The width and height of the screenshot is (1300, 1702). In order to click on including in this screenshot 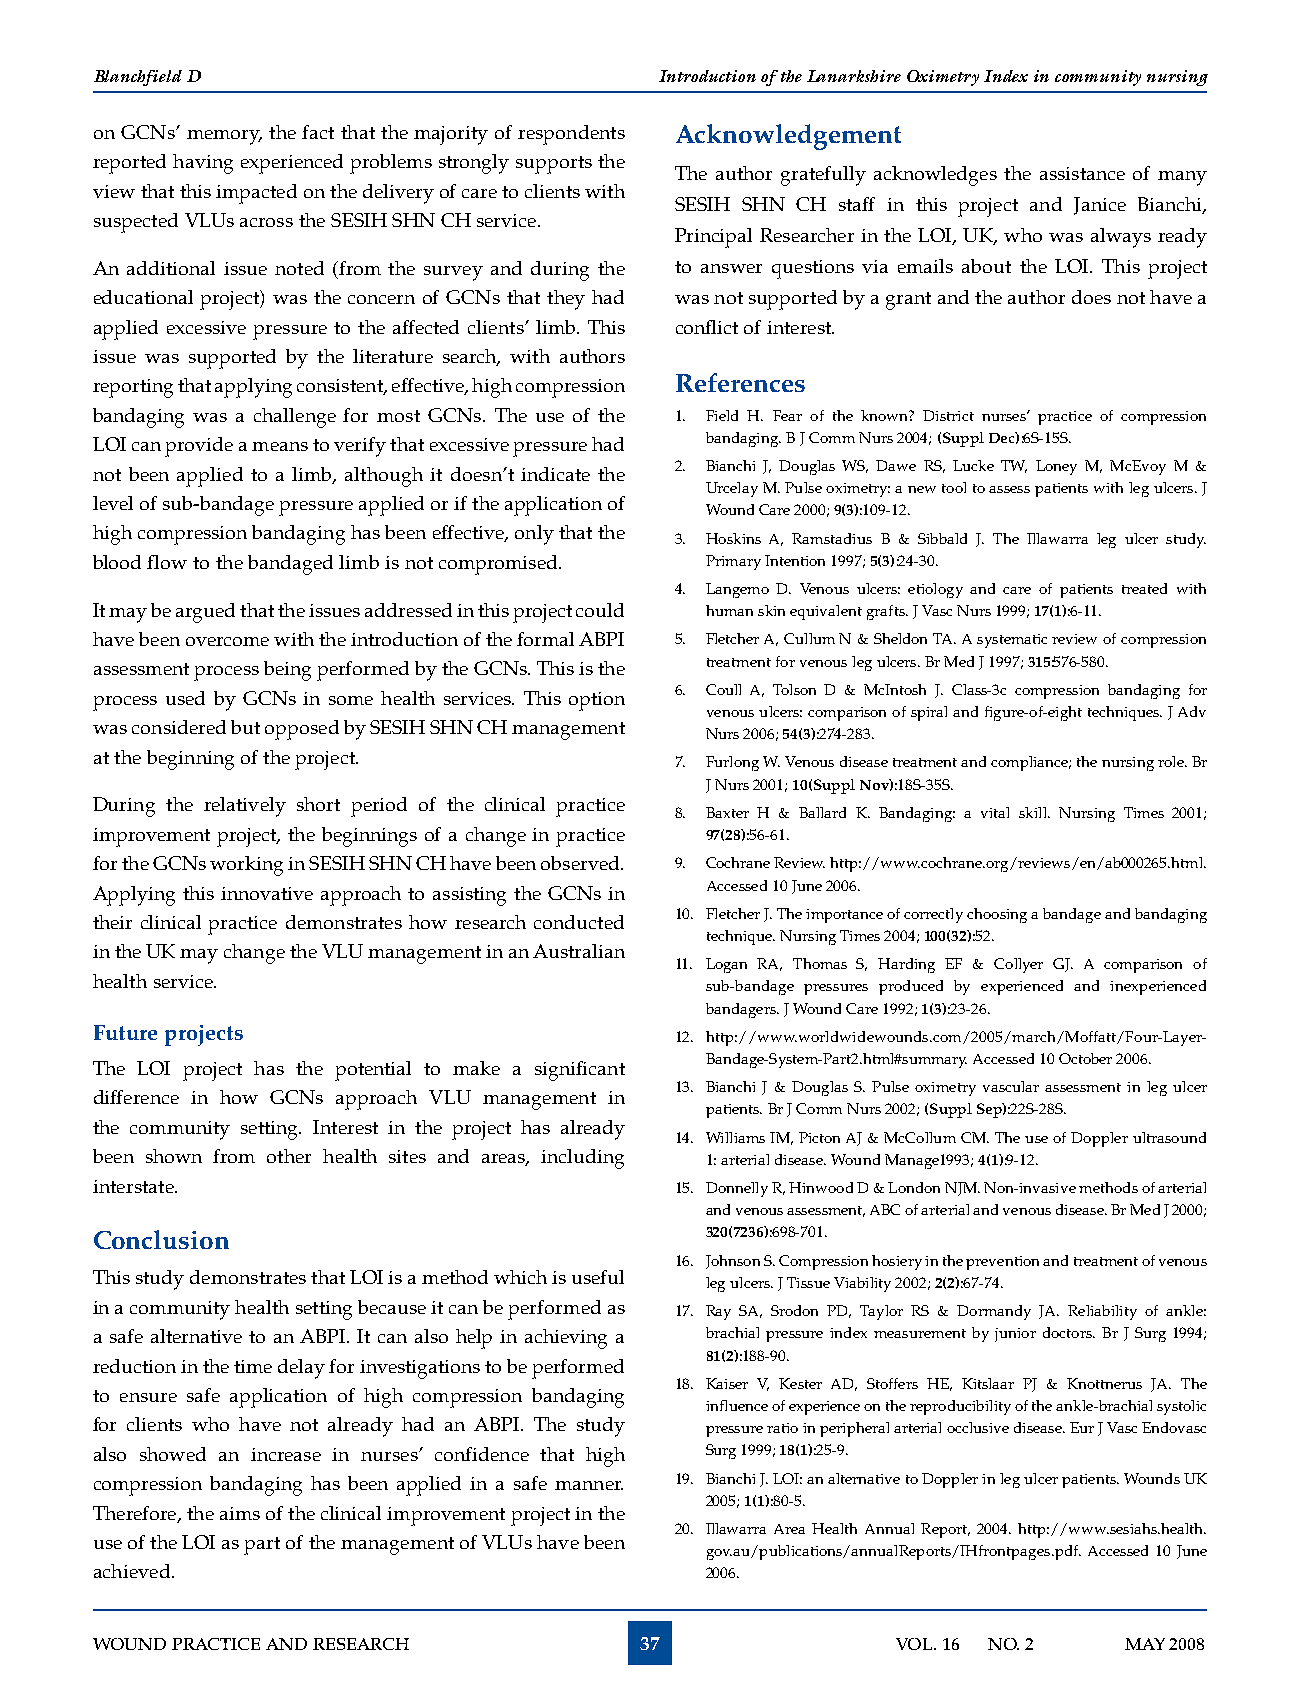, I will do `click(582, 1159)`.
